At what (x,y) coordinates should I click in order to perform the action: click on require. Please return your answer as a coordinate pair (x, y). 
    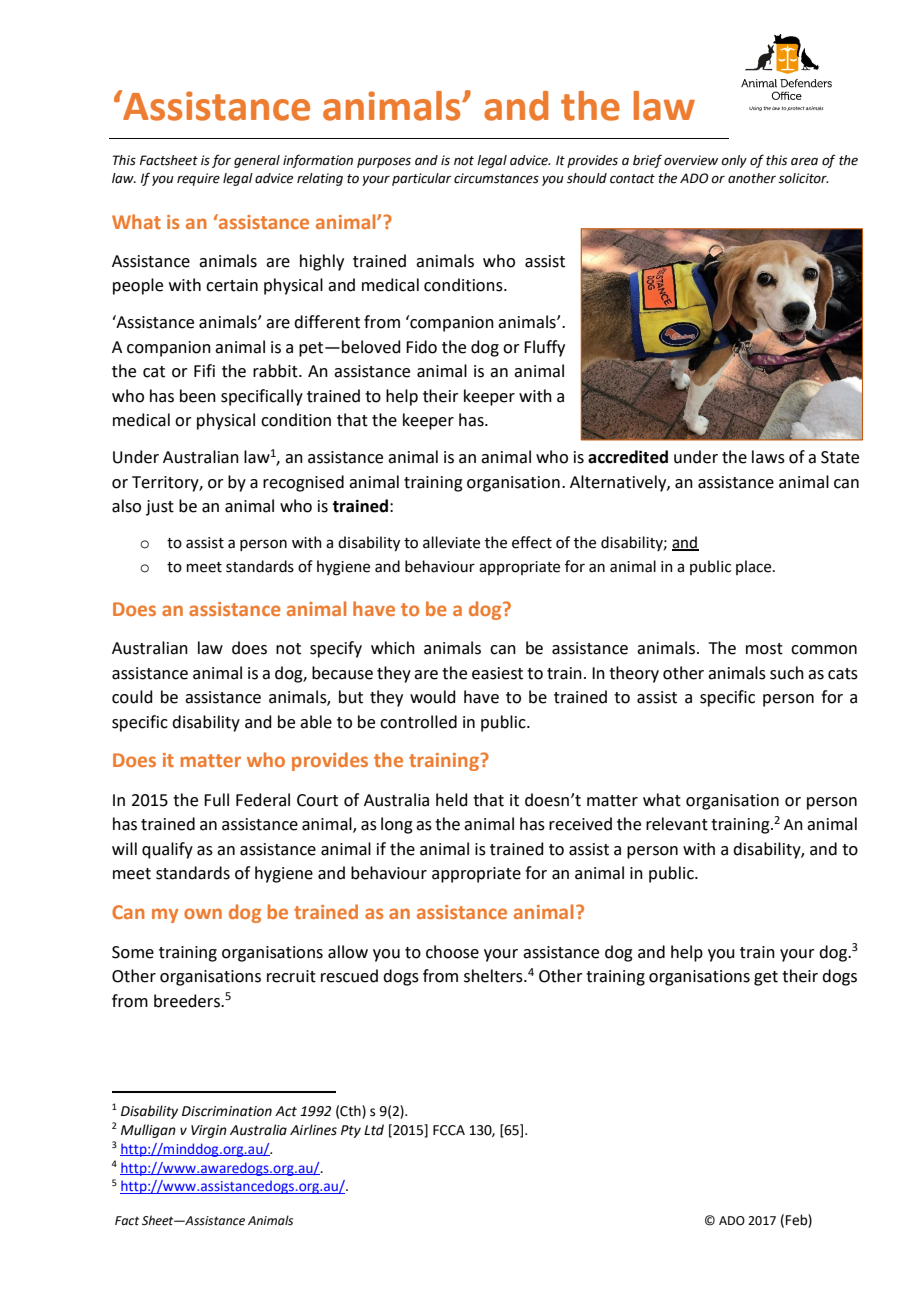
    Looking at the image, I should click on (198, 179).
